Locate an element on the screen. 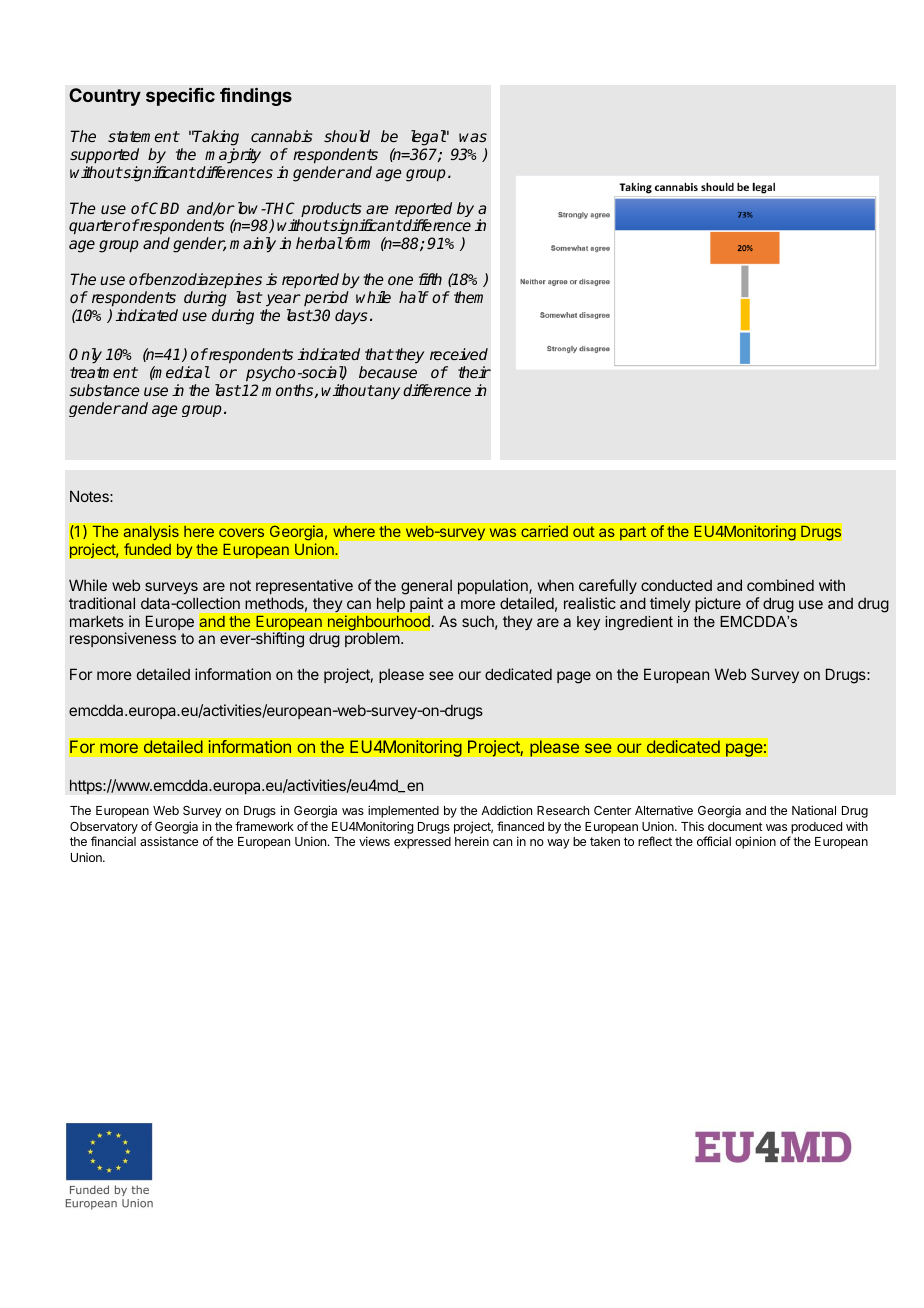 This screenshot has width=924, height=1308. mainly is located at coordinates (253, 245).
